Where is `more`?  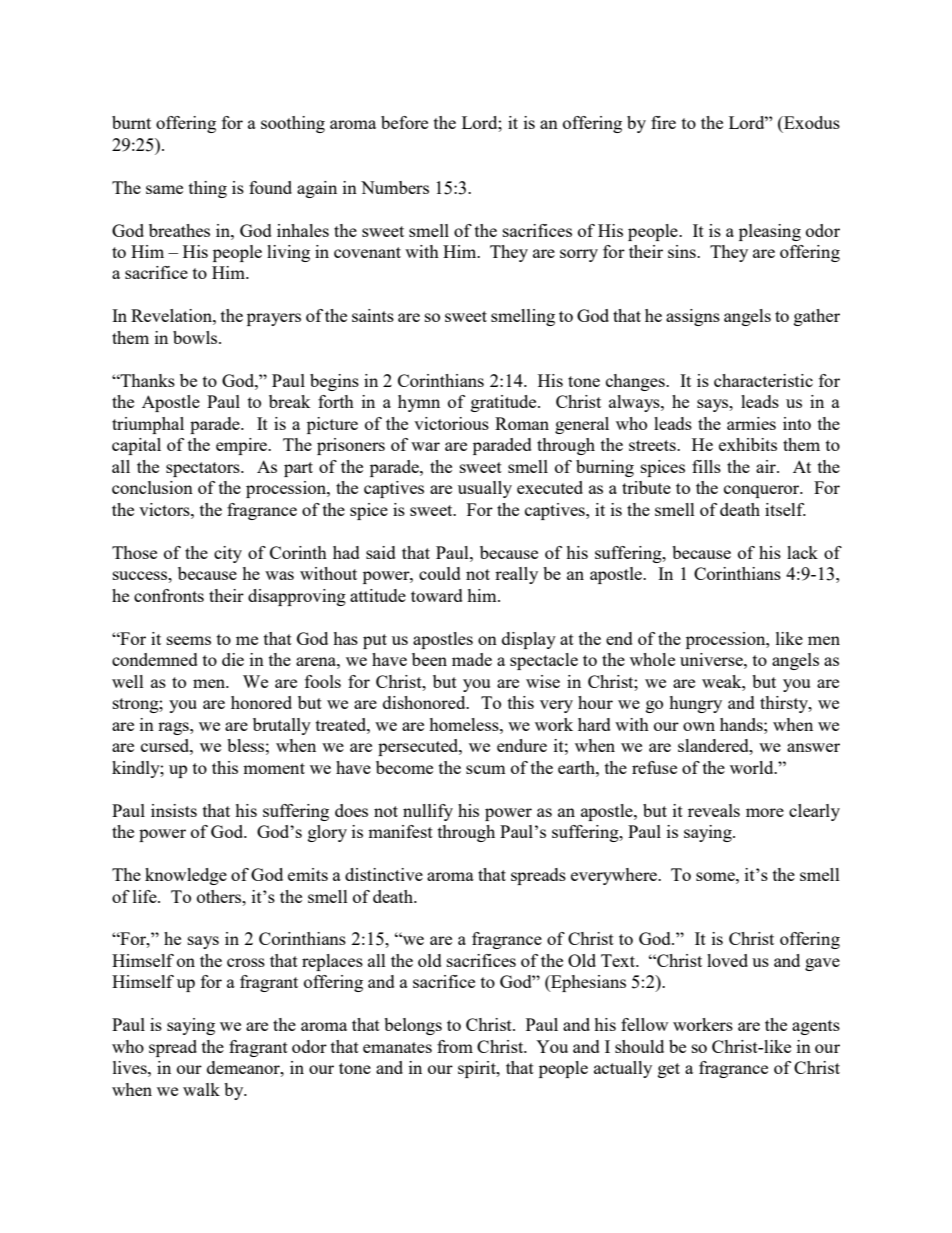
more is located at coordinates (765, 812).
